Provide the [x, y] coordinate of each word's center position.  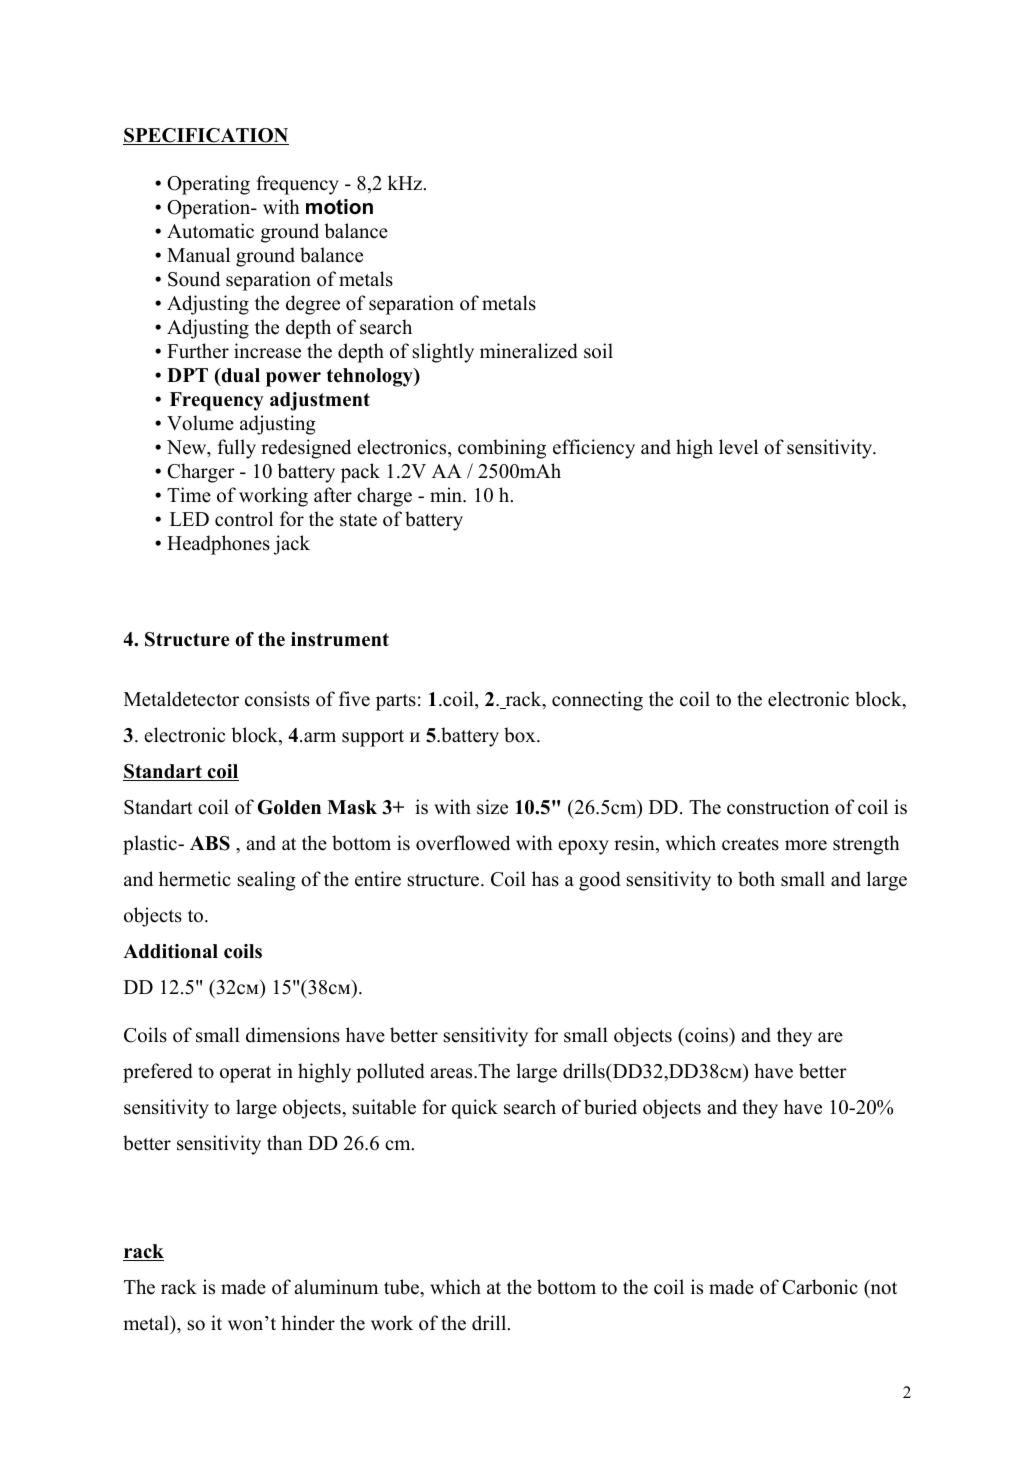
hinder [308, 1323]
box [521, 735]
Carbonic [820, 1287]
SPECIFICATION [206, 136]
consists [277, 699]
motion [339, 207]
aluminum [336, 1287]
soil [598, 351]
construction [778, 807]
